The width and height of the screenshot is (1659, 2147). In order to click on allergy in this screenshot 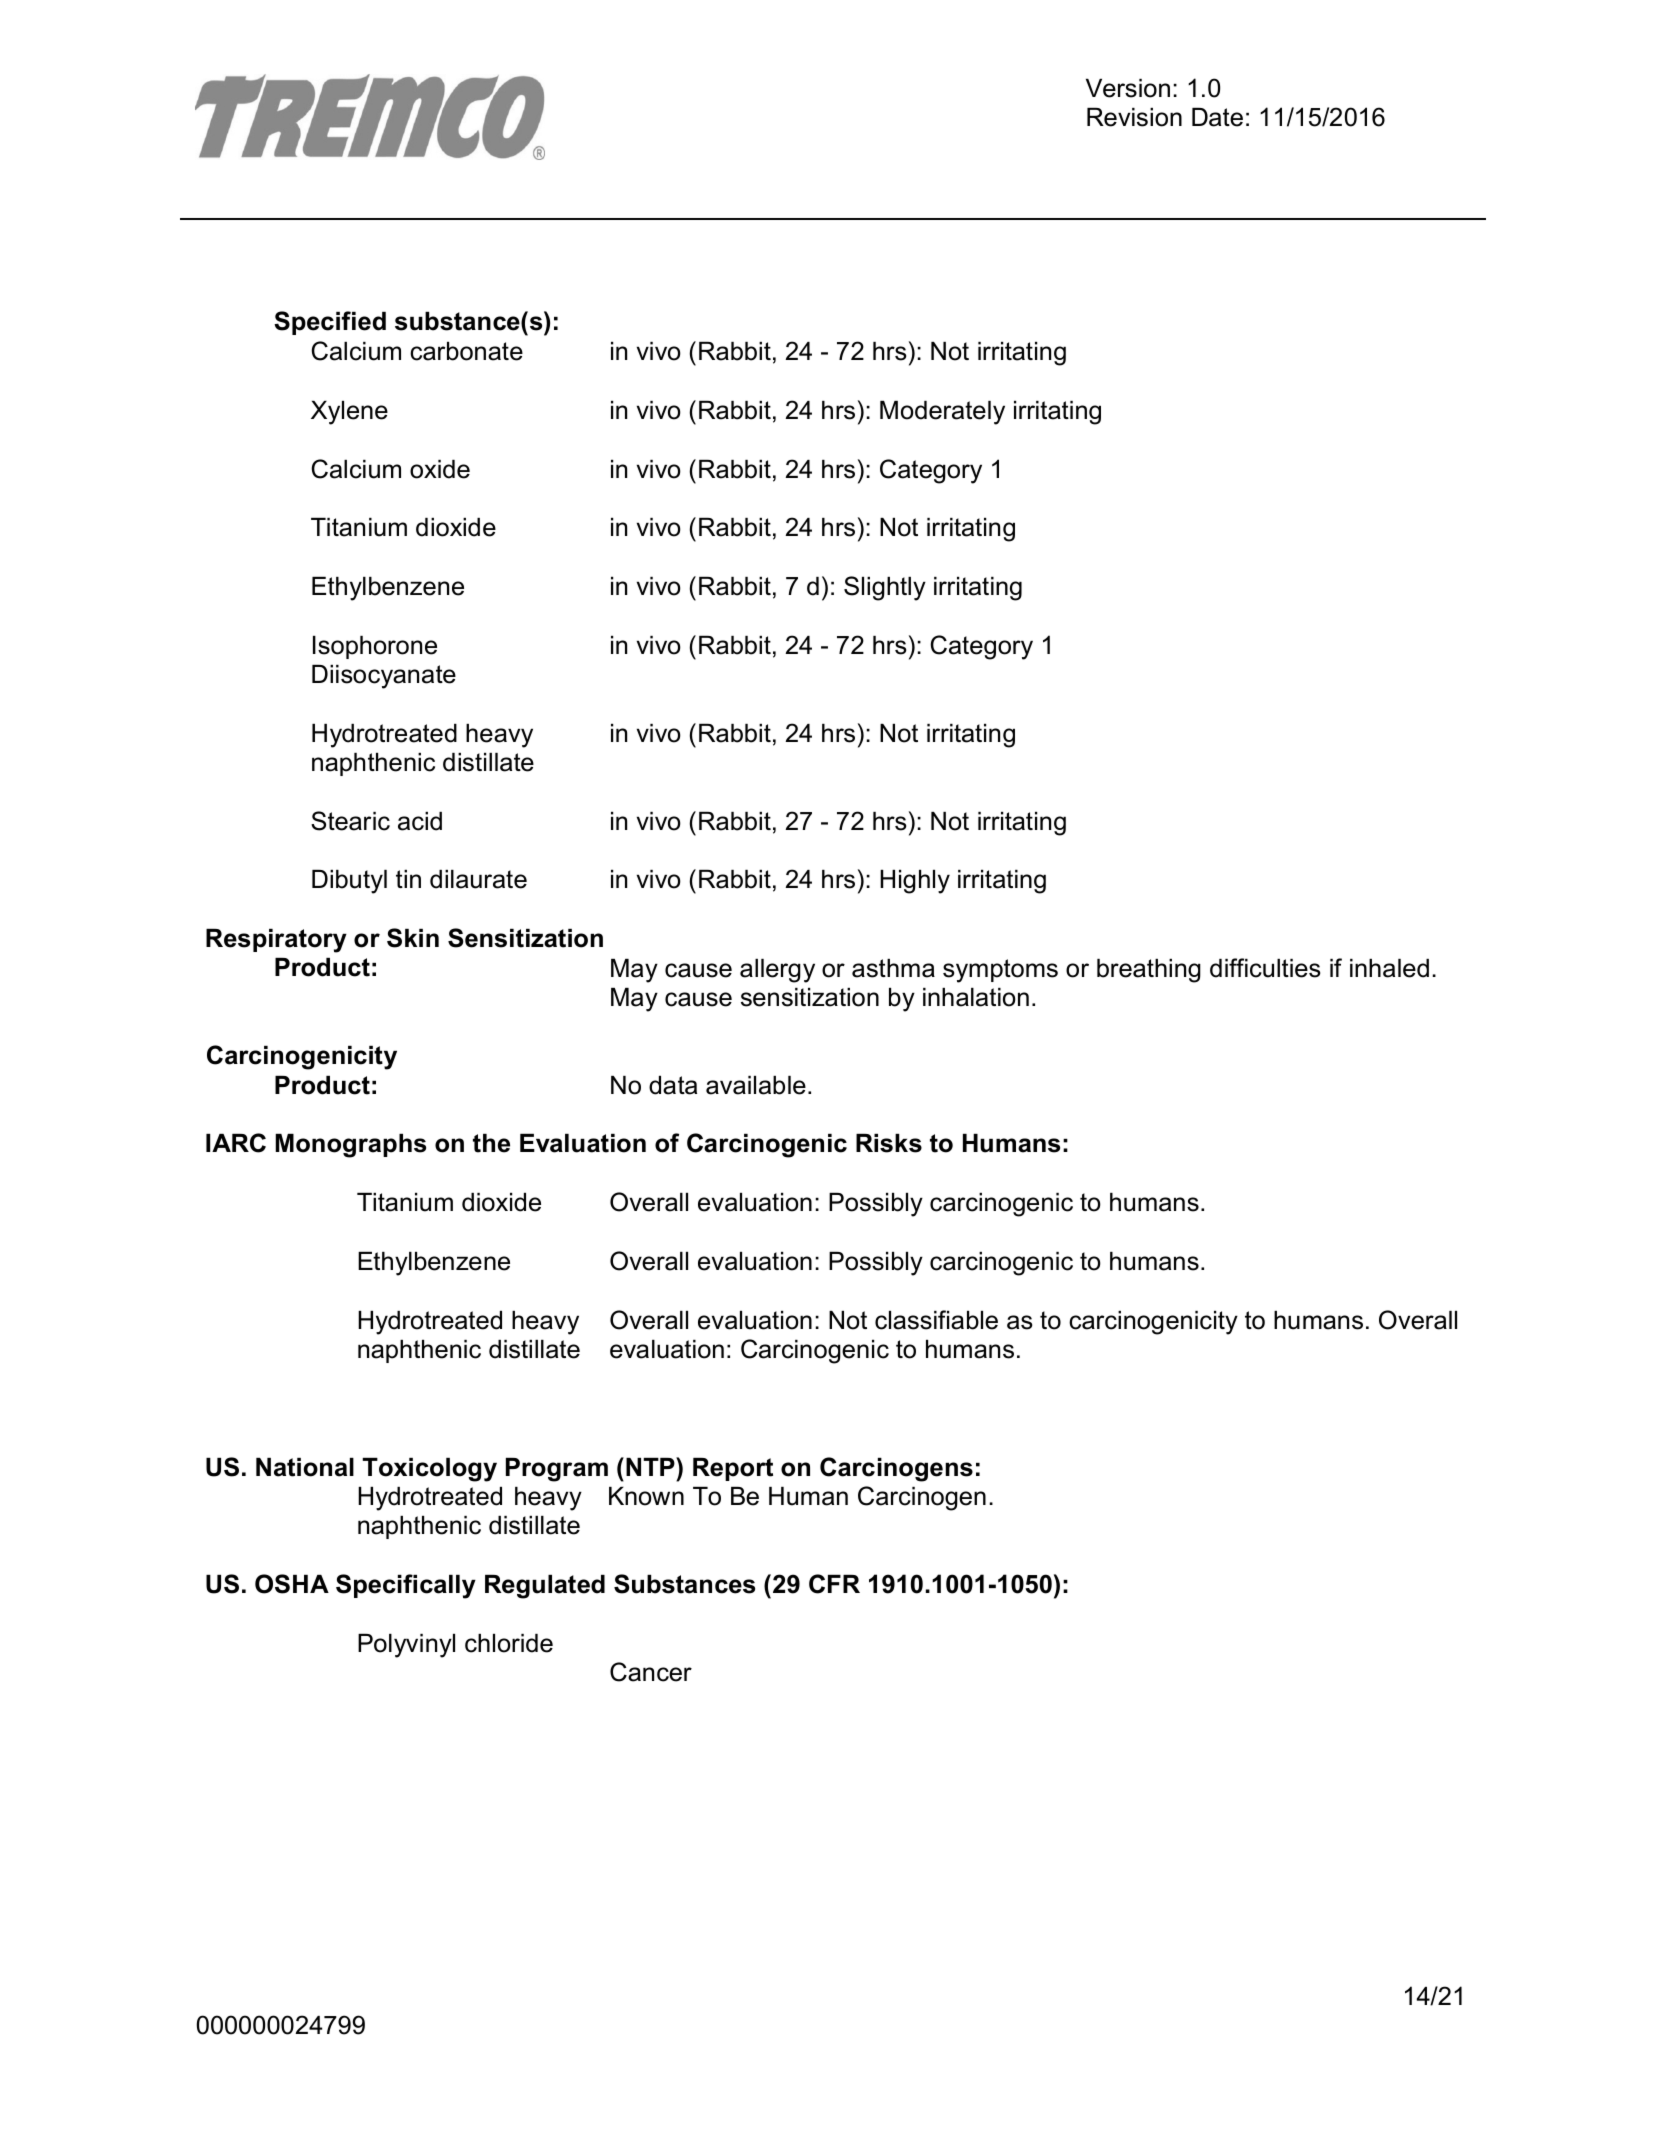, I will do `click(777, 971)`.
